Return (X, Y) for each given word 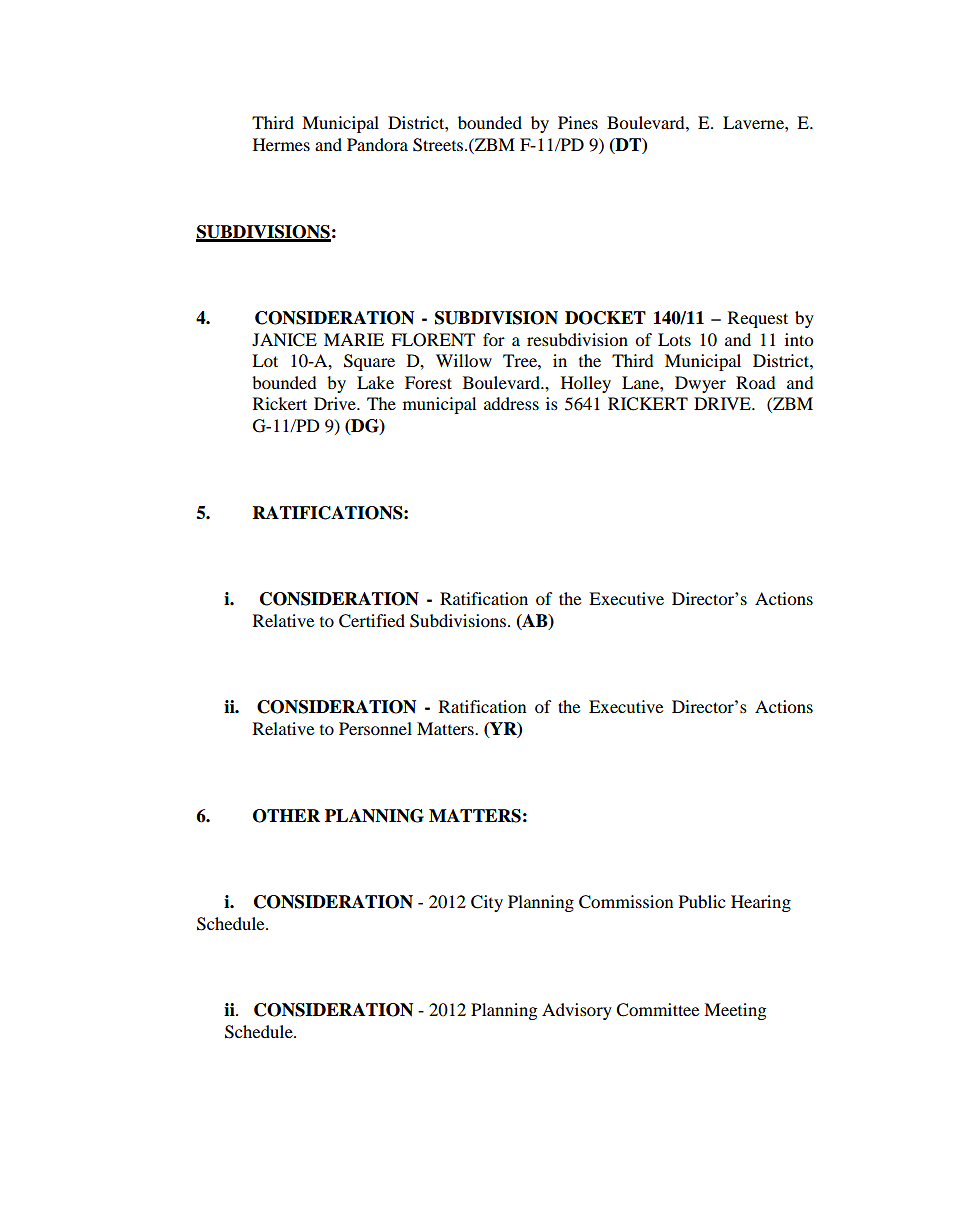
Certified (372, 621)
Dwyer (700, 384)
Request (758, 319)
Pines (578, 122)
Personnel (375, 728)
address (511, 403)
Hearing (761, 903)
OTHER (286, 816)
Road (756, 382)
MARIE (354, 339)
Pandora (377, 144)
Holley (586, 384)
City (487, 903)
